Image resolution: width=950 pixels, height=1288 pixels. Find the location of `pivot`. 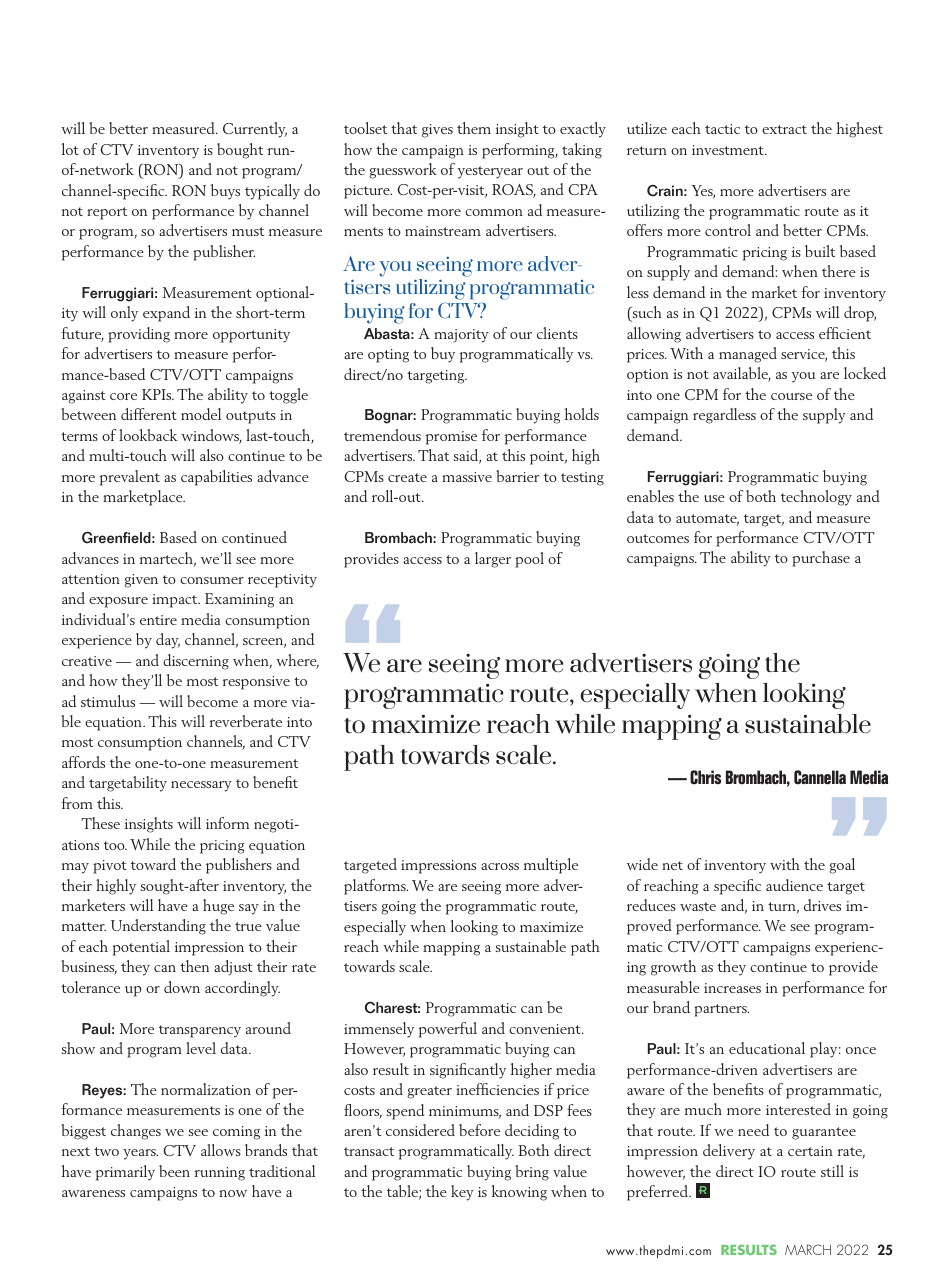

pivot is located at coordinates (110, 867).
